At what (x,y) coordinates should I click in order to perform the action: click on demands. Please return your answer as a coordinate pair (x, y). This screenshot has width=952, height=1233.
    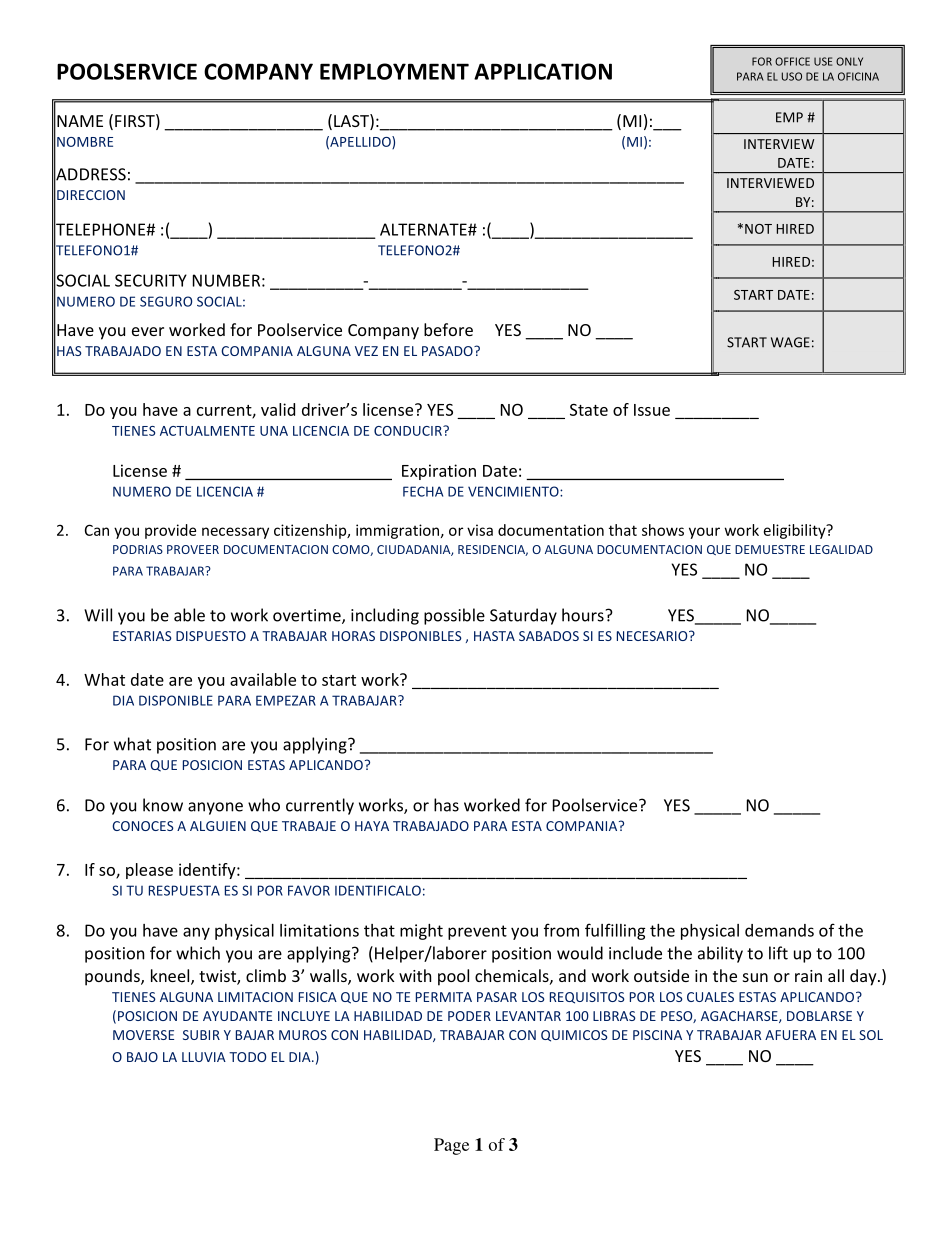
    Looking at the image, I should click on (779, 930).
